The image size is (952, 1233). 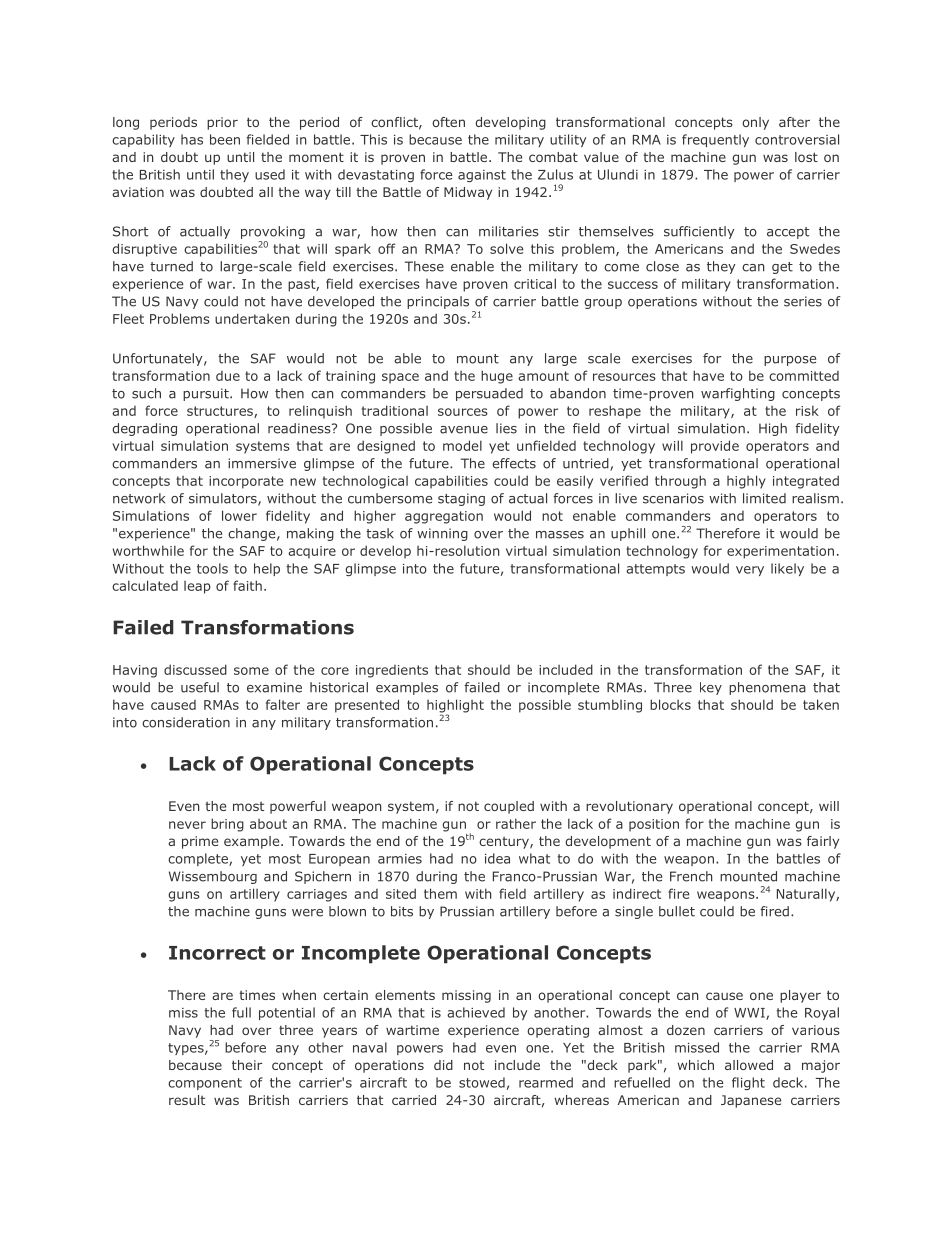 I want to click on component, so click(x=205, y=1084).
